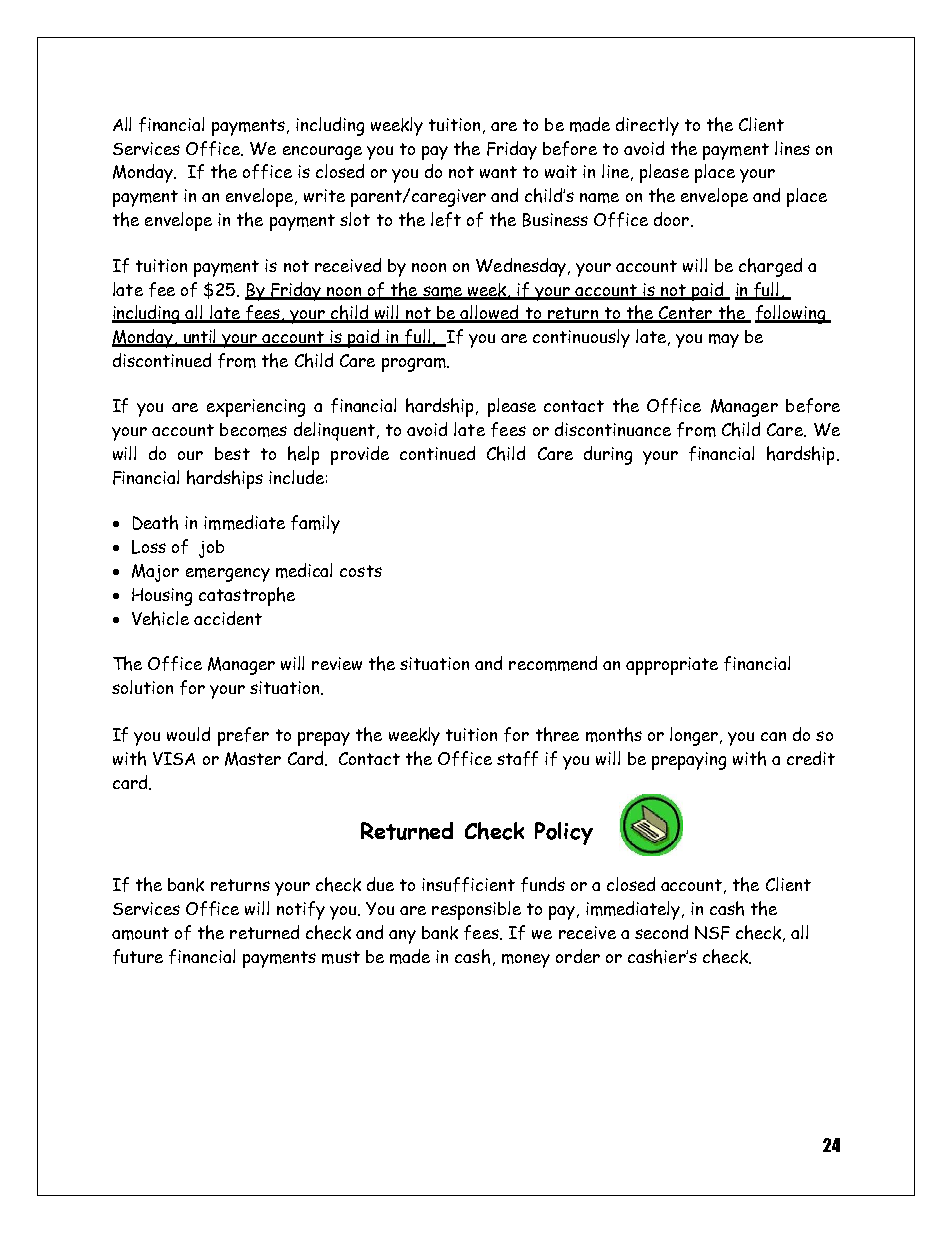 The image size is (952, 1233). I want to click on responsible, so click(476, 910).
